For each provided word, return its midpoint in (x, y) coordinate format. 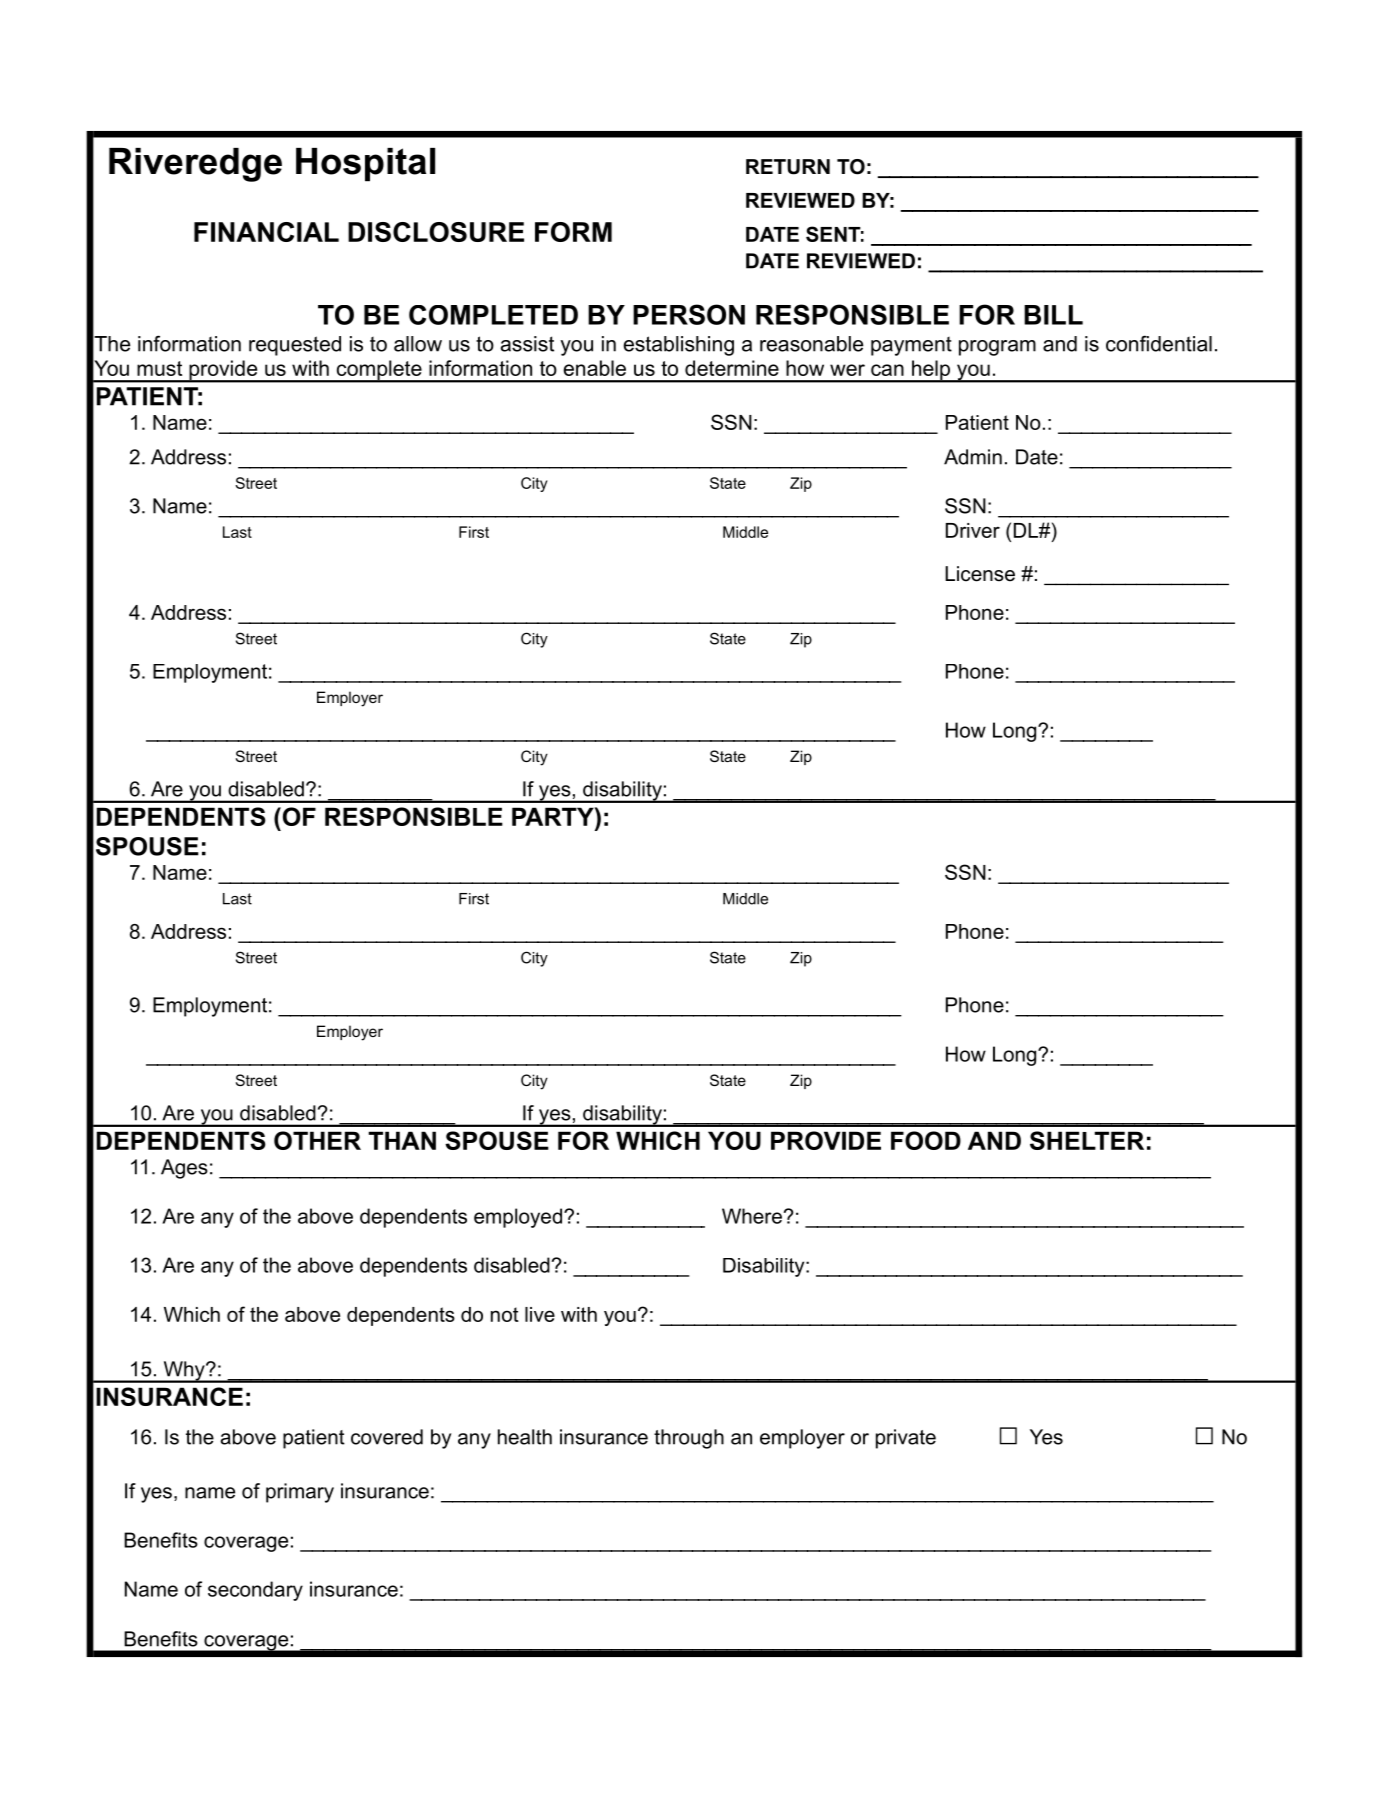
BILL (1053, 315)
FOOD (926, 1140)
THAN (402, 1140)
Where (752, 1216)
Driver (973, 530)
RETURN (788, 167)
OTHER (317, 1140)
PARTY (554, 816)
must (159, 368)
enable (594, 368)
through (689, 1439)
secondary (255, 1591)
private (906, 1439)
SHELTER (1087, 1140)
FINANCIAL (266, 232)
